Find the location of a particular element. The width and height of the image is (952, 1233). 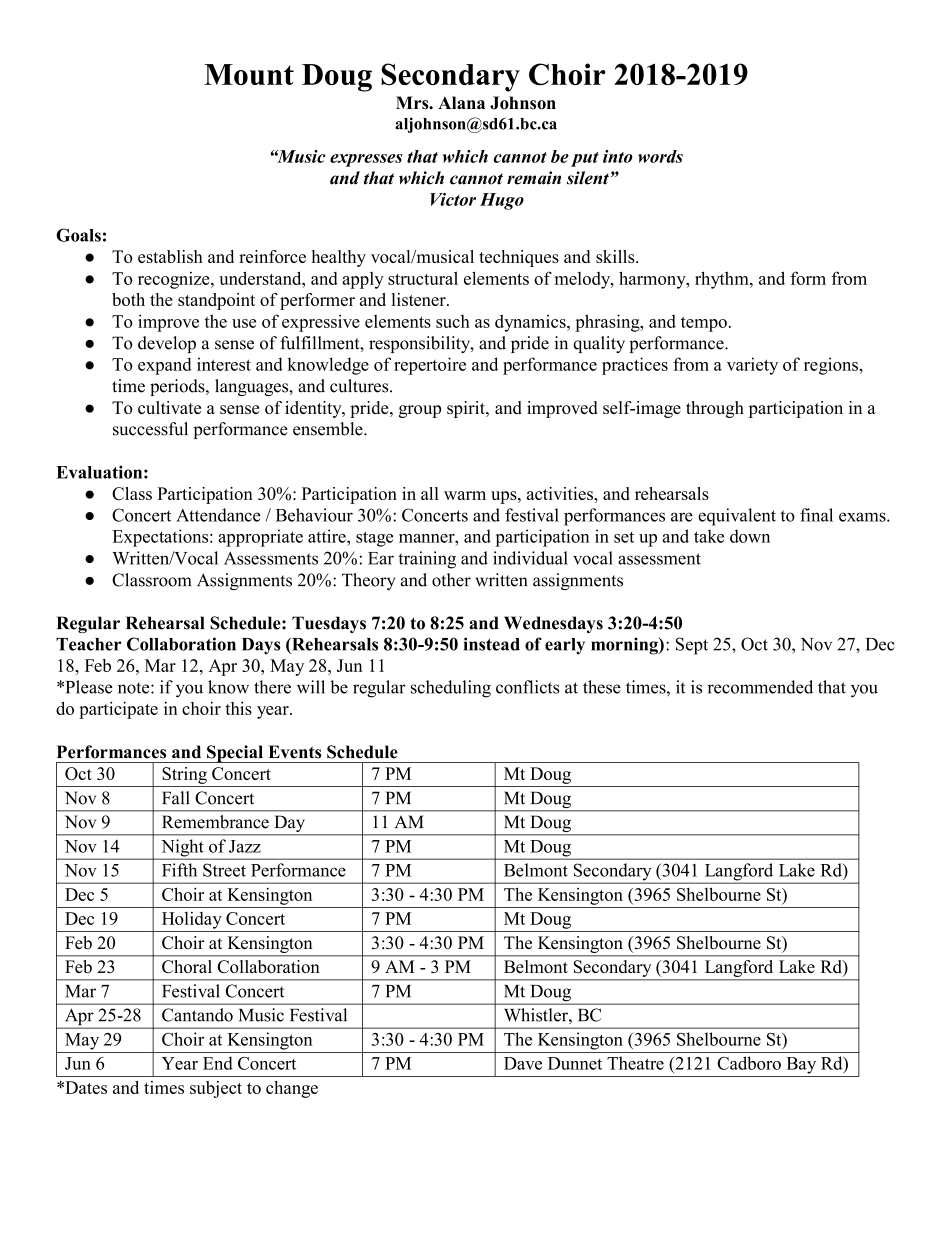

words is located at coordinates (660, 156).
